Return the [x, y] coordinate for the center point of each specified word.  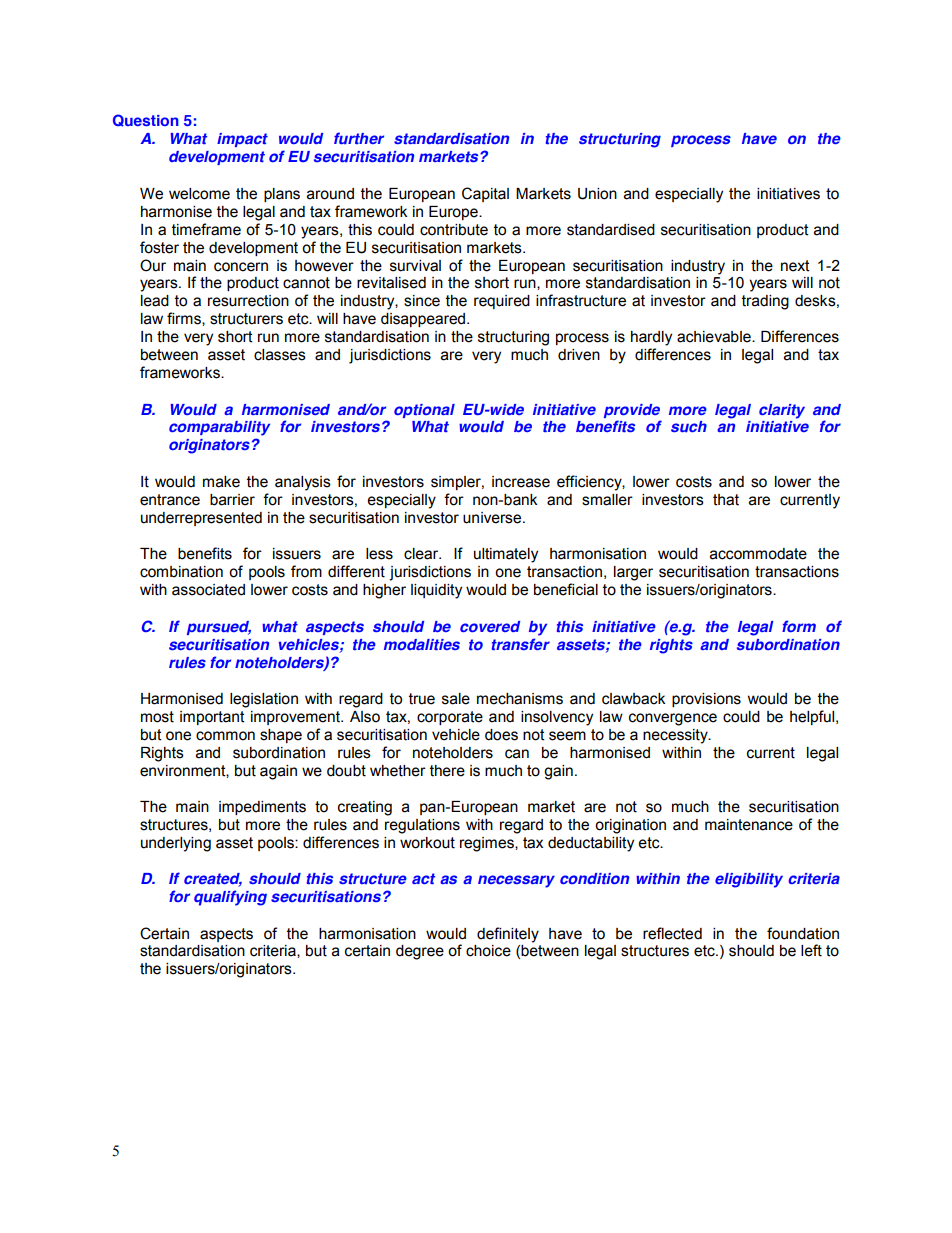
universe [493, 518]
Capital [485, 194]
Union [597, 194]
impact [242, 140]
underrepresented [201, 519]
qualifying [230, 898]
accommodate [758, 554]
